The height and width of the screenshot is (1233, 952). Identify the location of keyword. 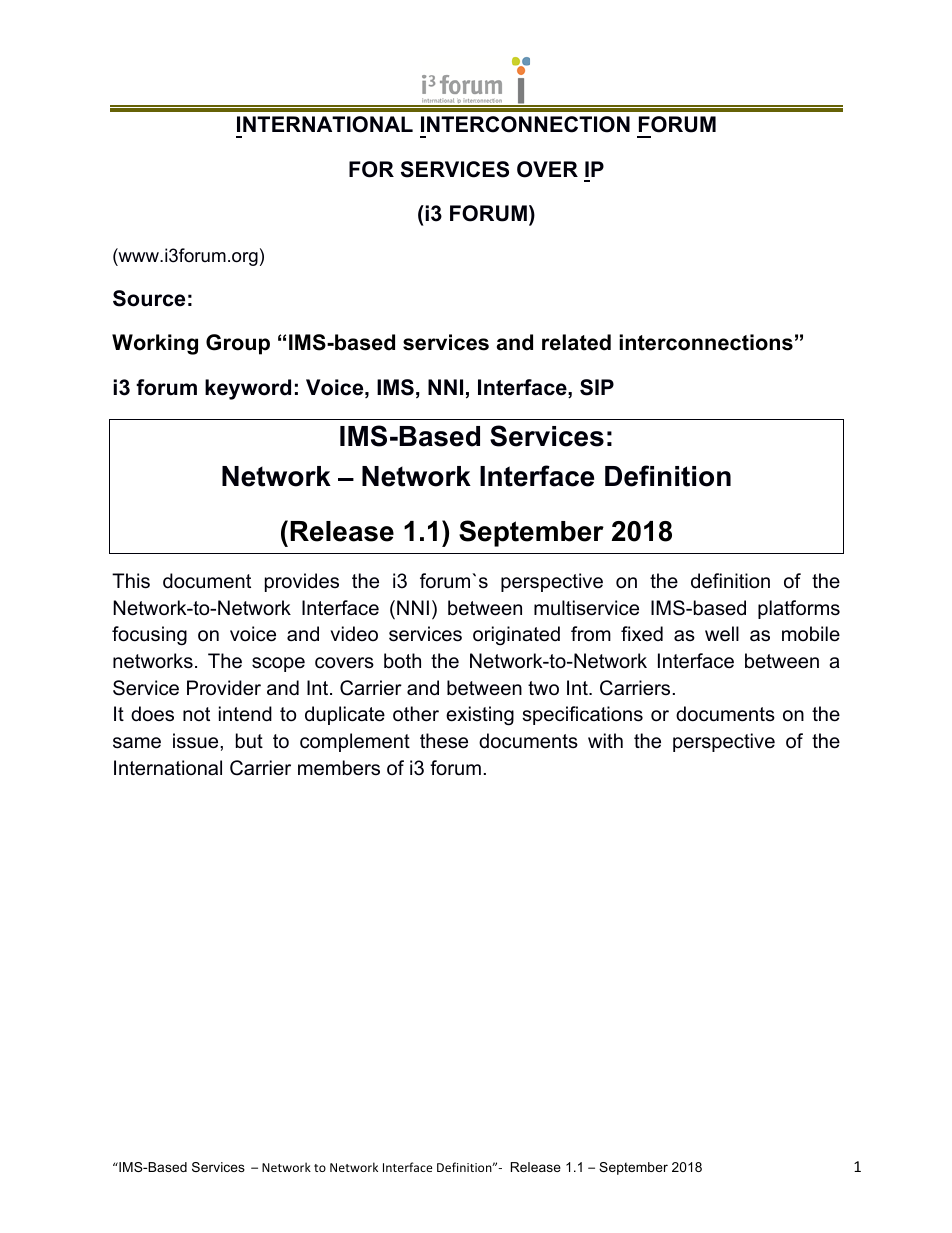
(248, 389).
